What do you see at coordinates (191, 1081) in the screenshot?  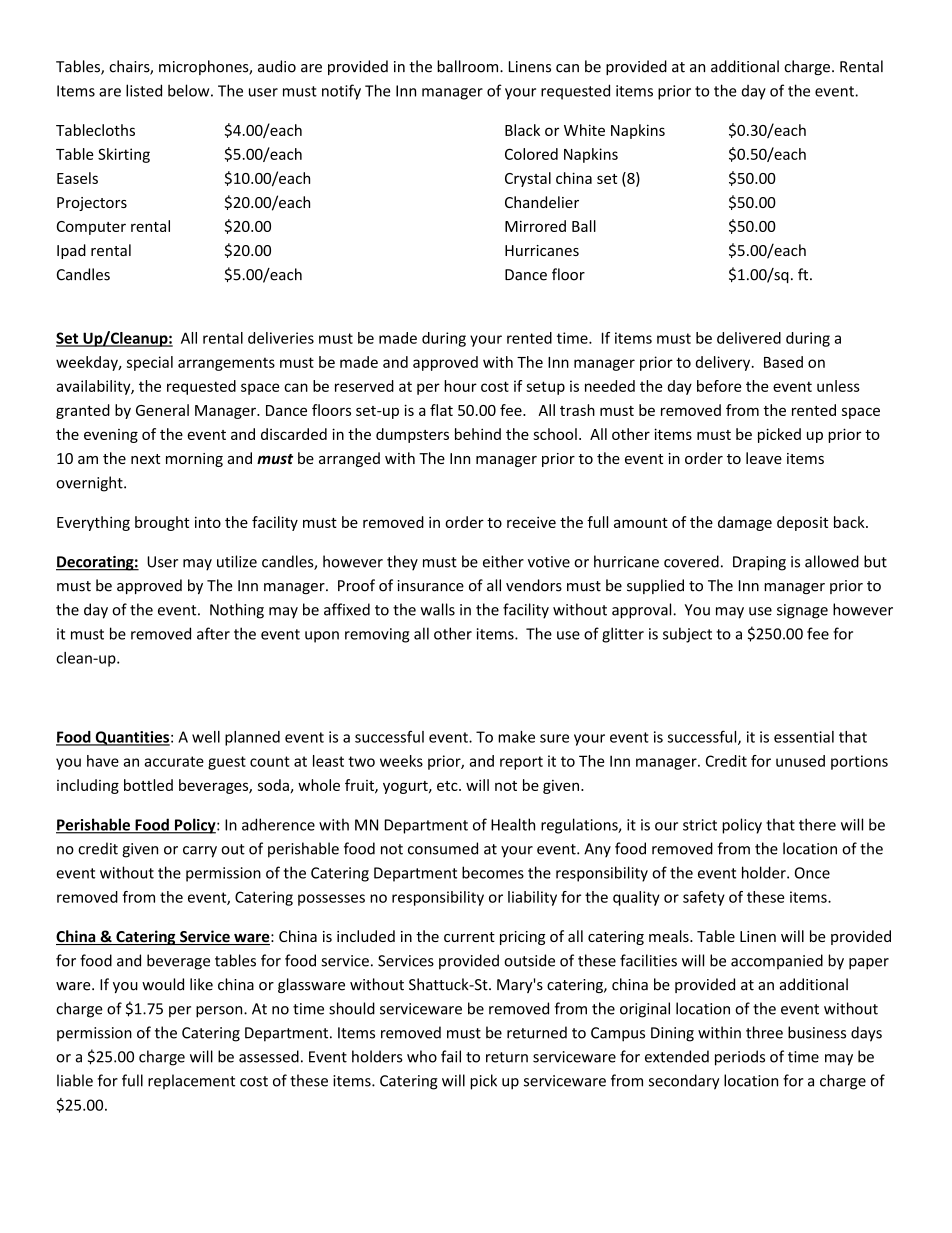 I see `replacement` at bounding box center [191, 1081].
